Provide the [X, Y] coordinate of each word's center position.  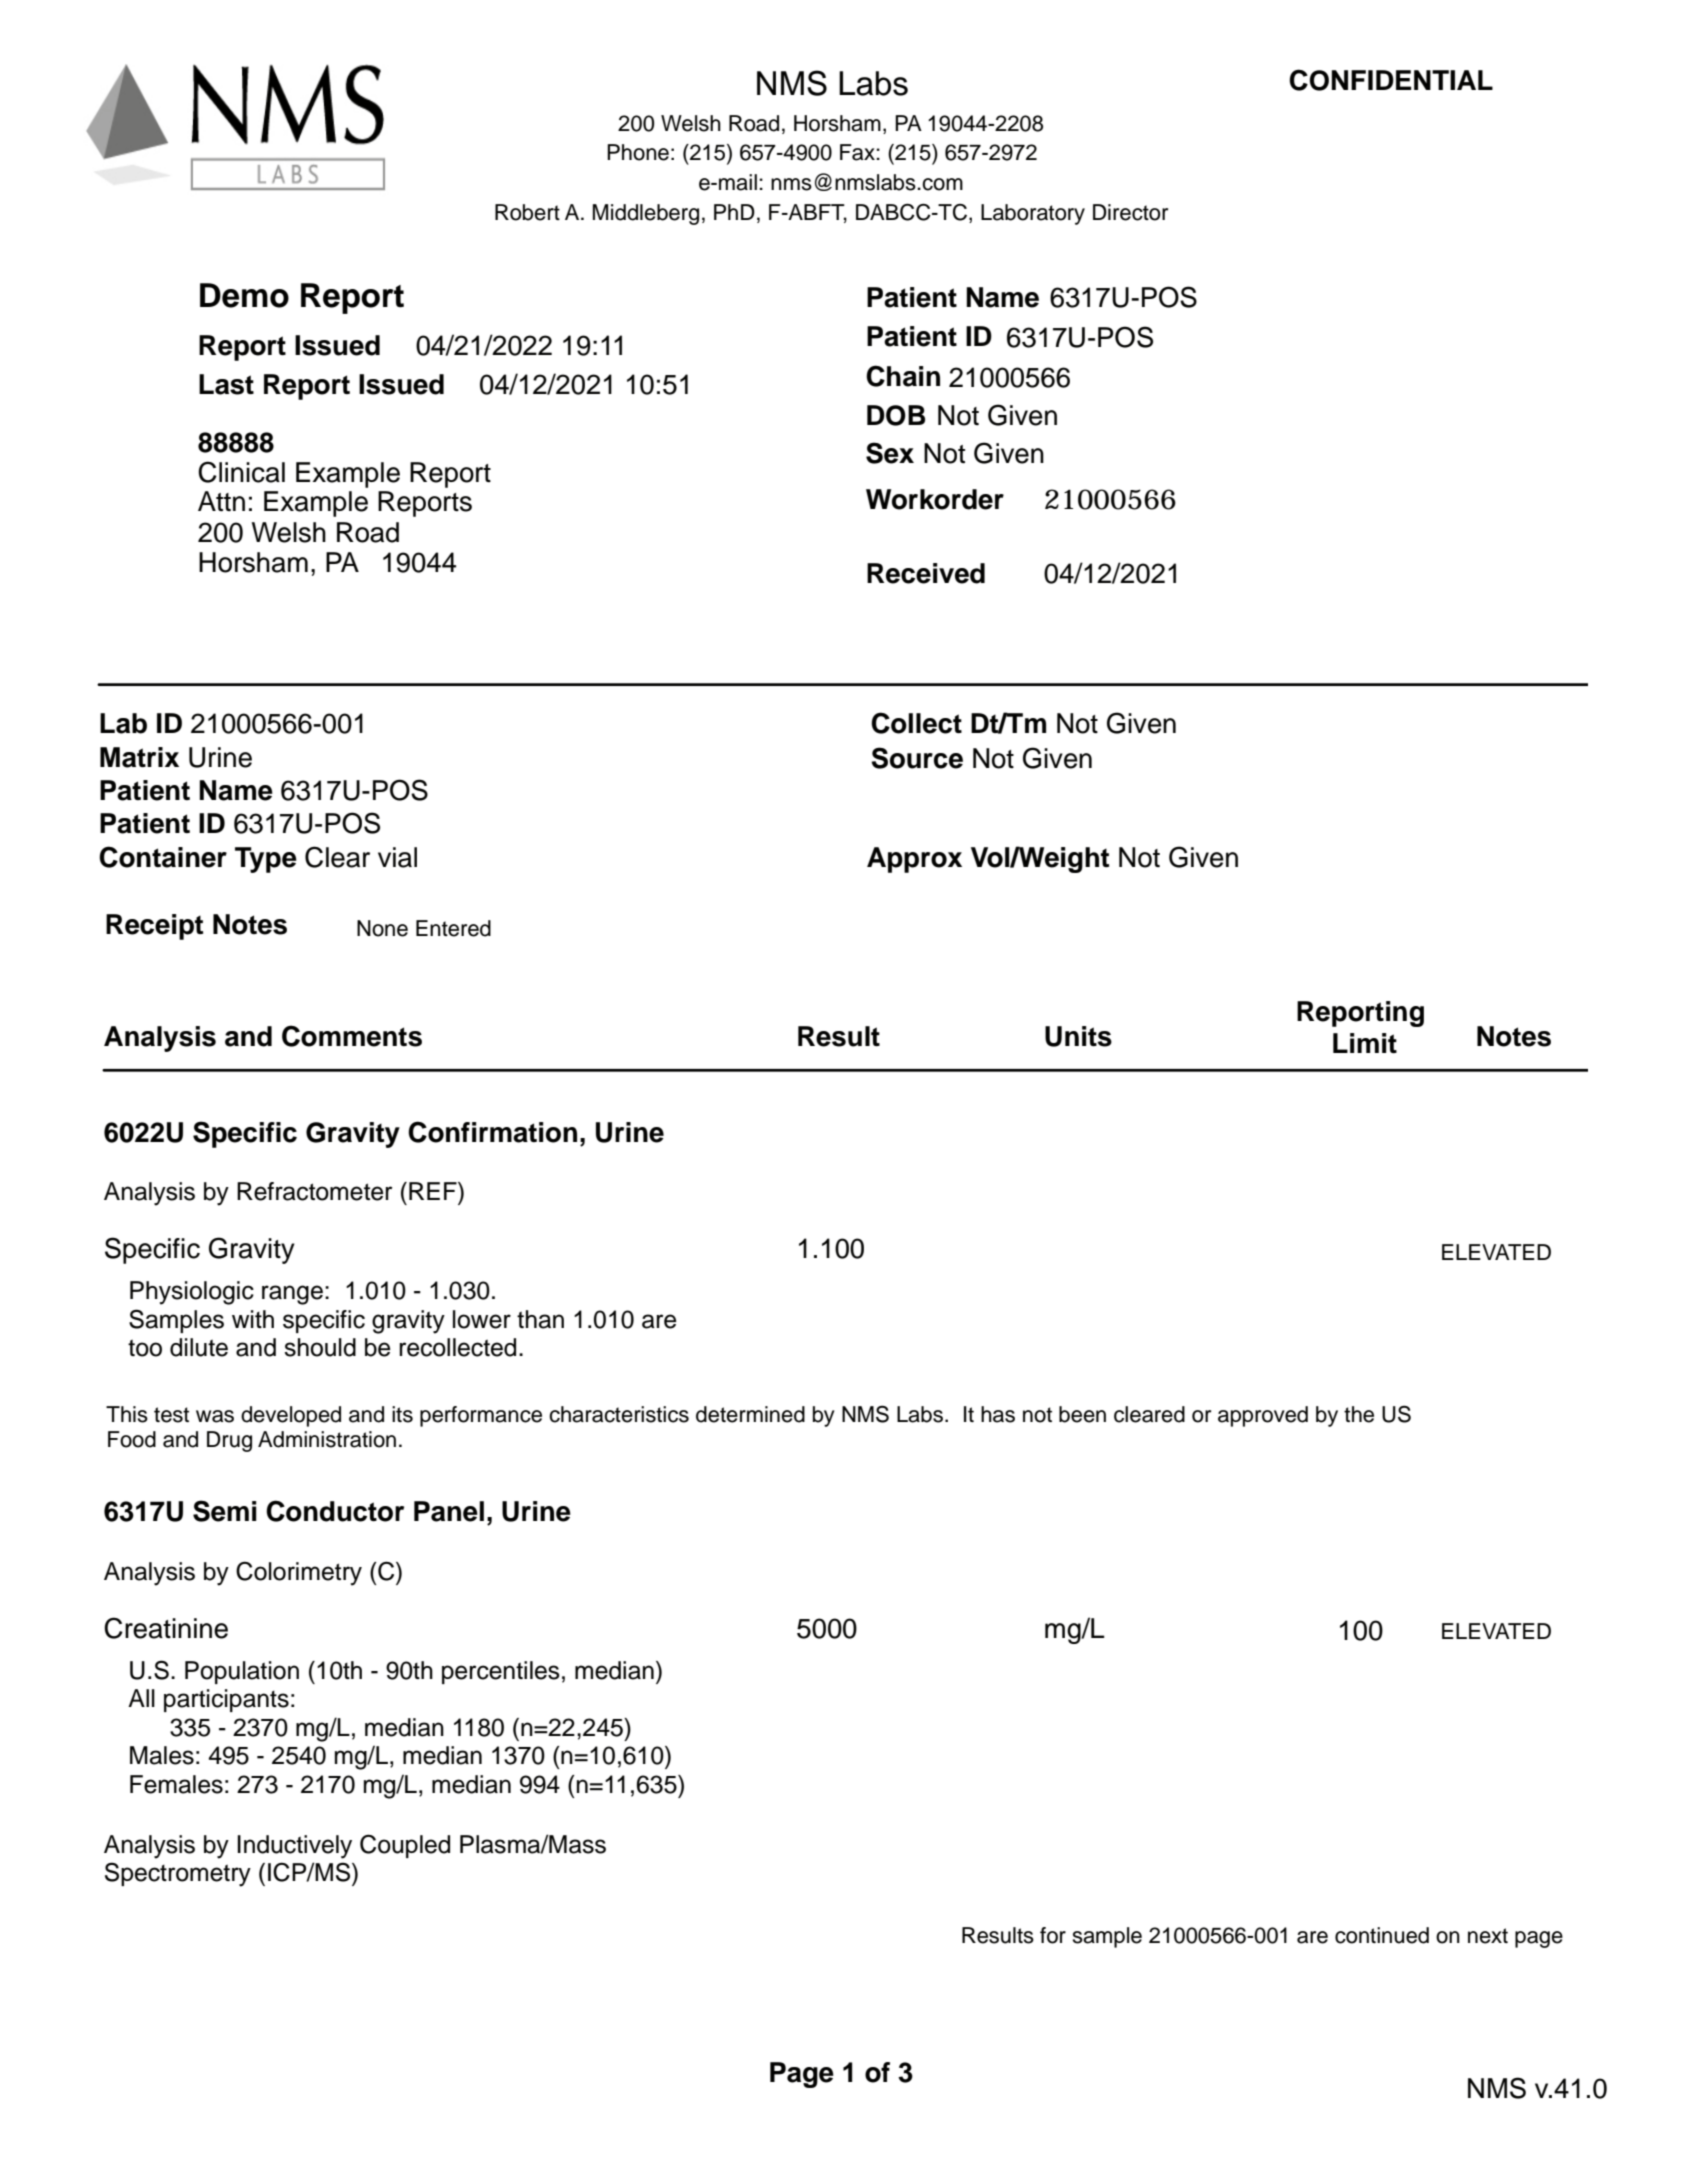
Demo [244, 295]
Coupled [405, 1846]
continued [1382, 1935]
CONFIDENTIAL [1391, 80]
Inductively [294, 1847]
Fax [858, 152]
